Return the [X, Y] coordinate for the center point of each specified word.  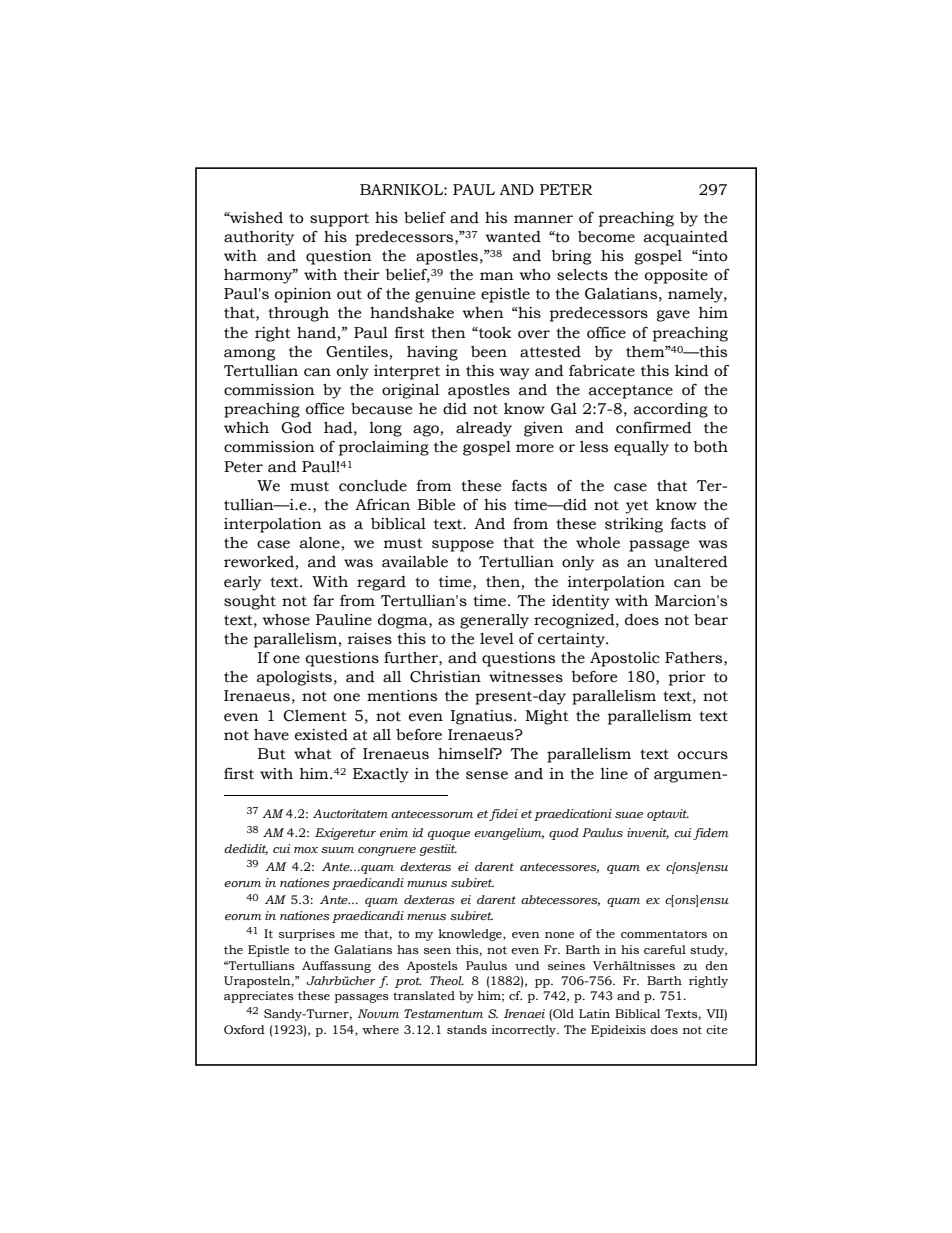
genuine [445, 295]
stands [467, 1029]
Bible [436, 505]
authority [259, 238]
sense [487, 775]
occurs [703, 755]
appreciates [259, 997]
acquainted [686, 238]
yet [637, 507]
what [313, 754]
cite [717, 1029]
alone [320, 543]
